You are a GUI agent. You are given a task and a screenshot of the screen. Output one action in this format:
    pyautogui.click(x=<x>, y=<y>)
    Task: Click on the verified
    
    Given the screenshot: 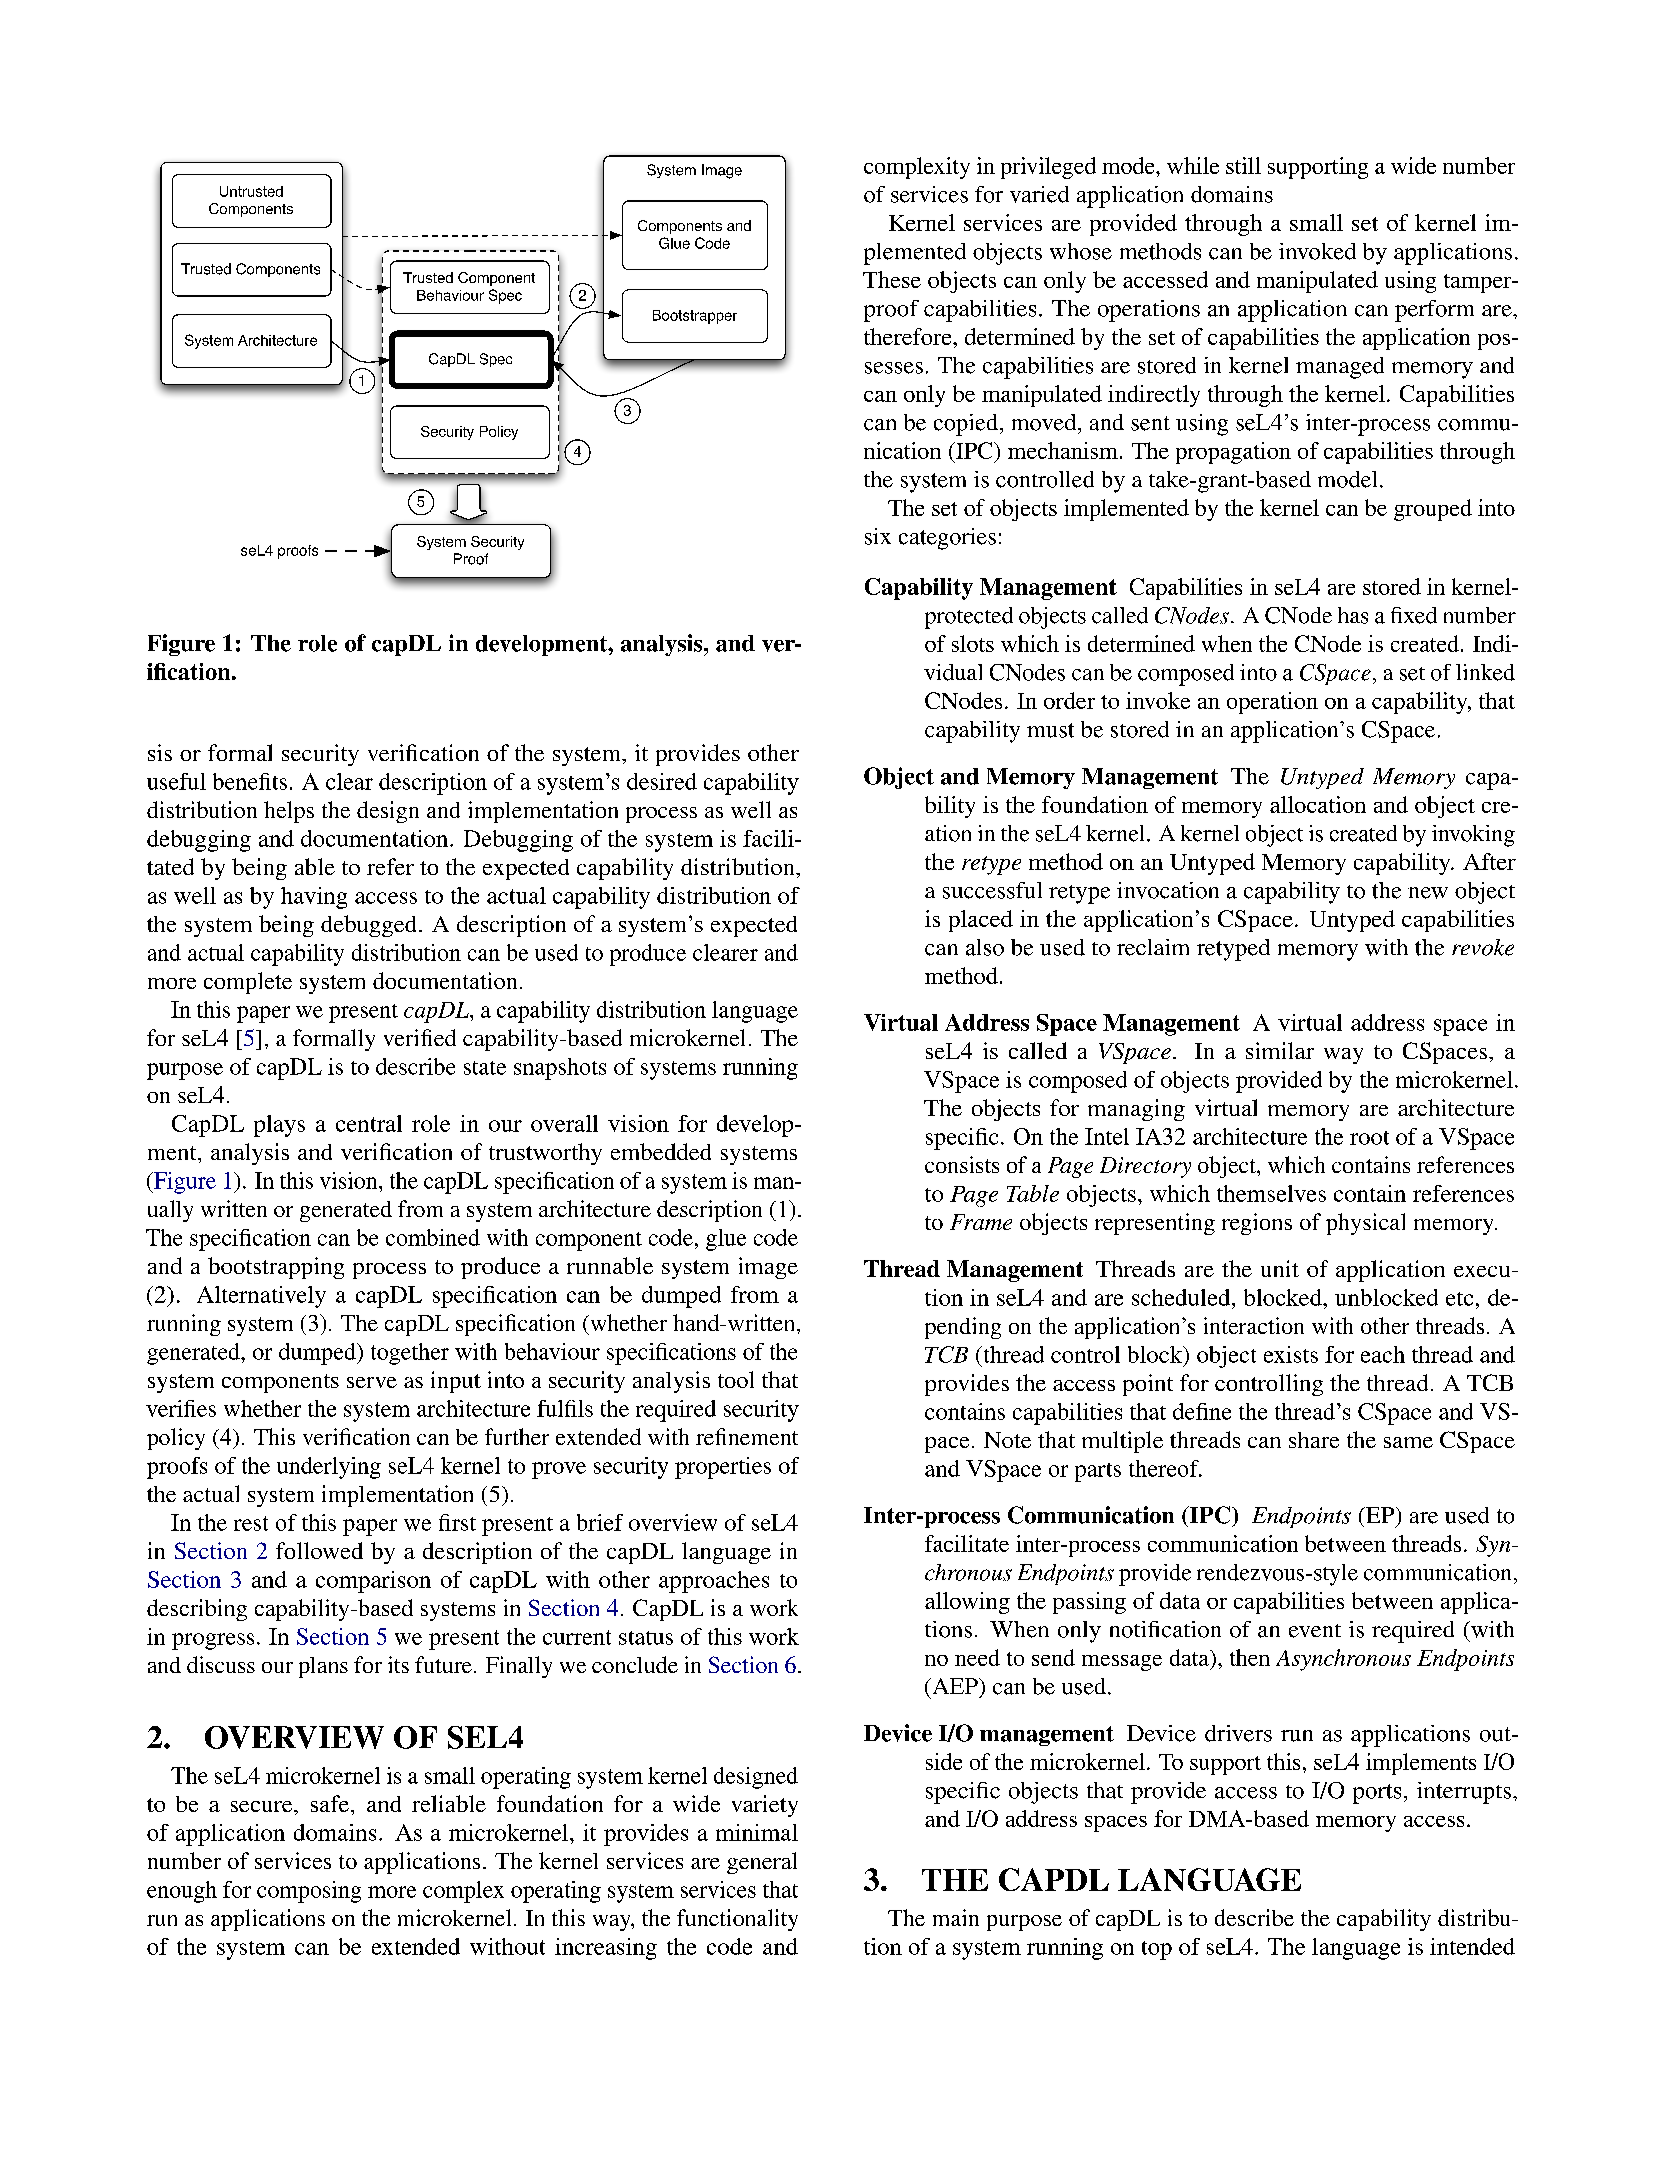 What is the action you would take?
    pyautogui.click(x=420, y=1037)
